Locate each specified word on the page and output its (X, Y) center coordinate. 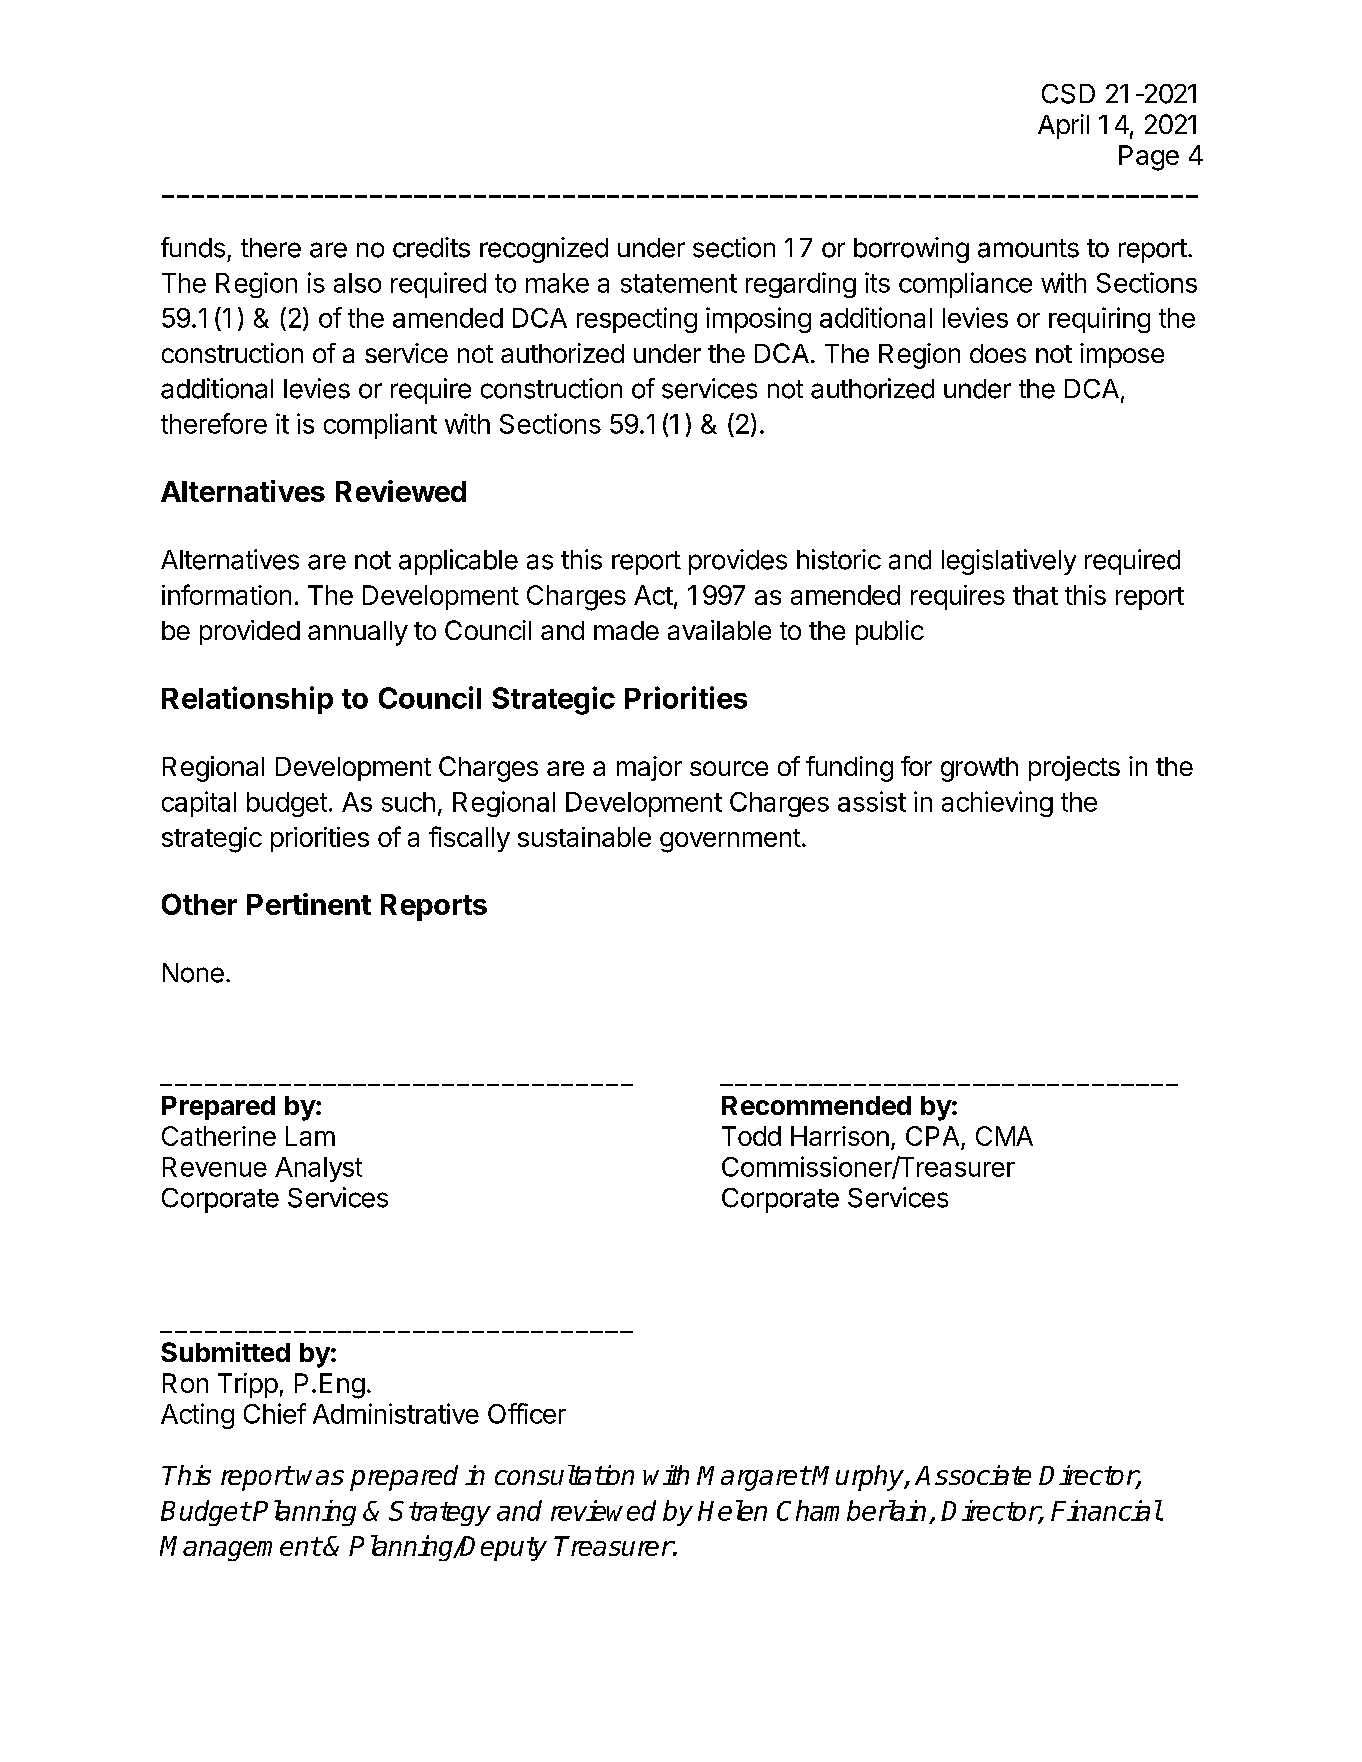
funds (193, 247)
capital (199, 804)
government (730, 841)
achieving (997, 804)
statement (679, 283)
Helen (732, 1510)
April (1063, 126)
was (320, 1477)
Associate (973, 1475)
